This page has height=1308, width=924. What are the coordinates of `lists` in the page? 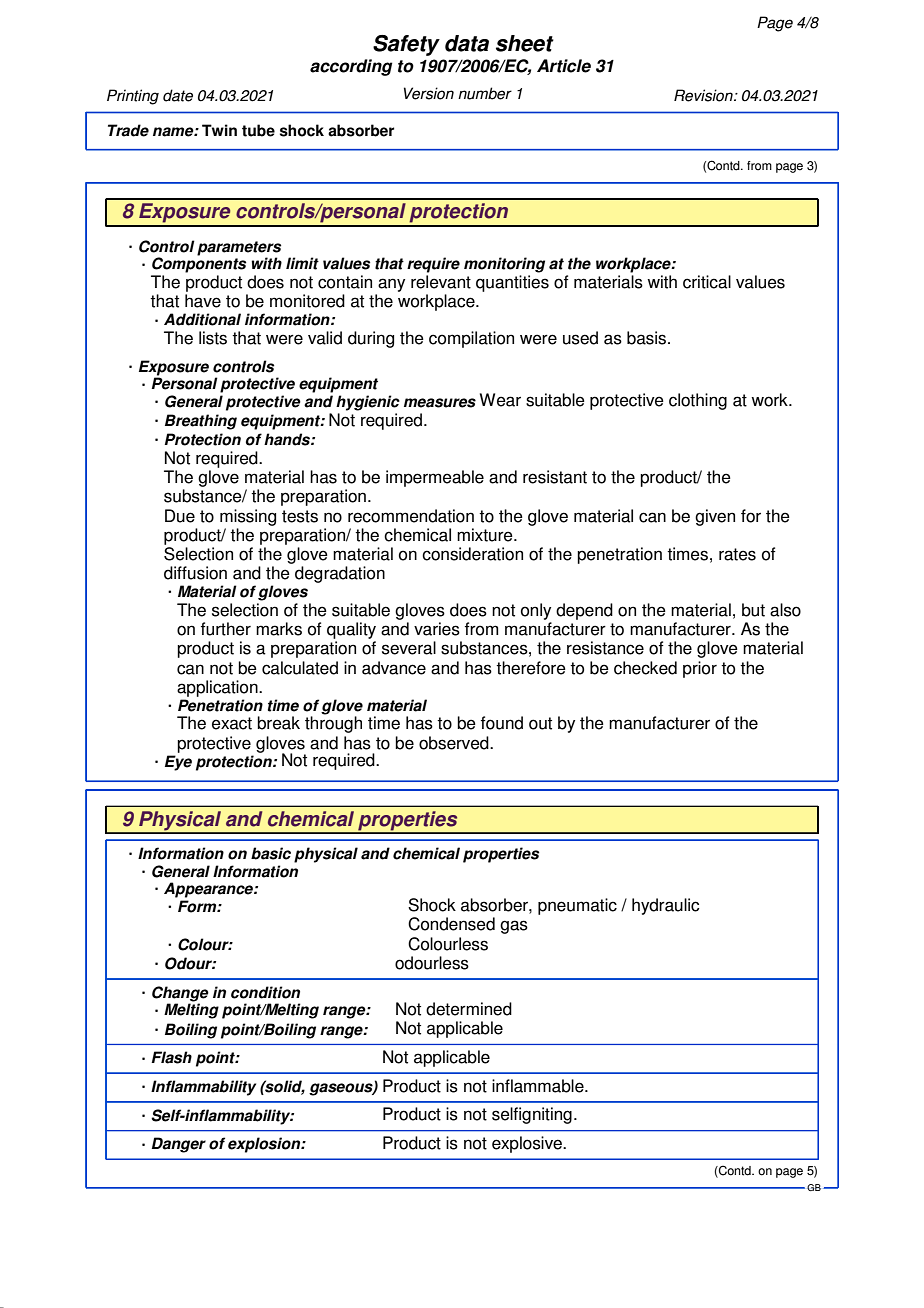 It's located at (213, 338).
